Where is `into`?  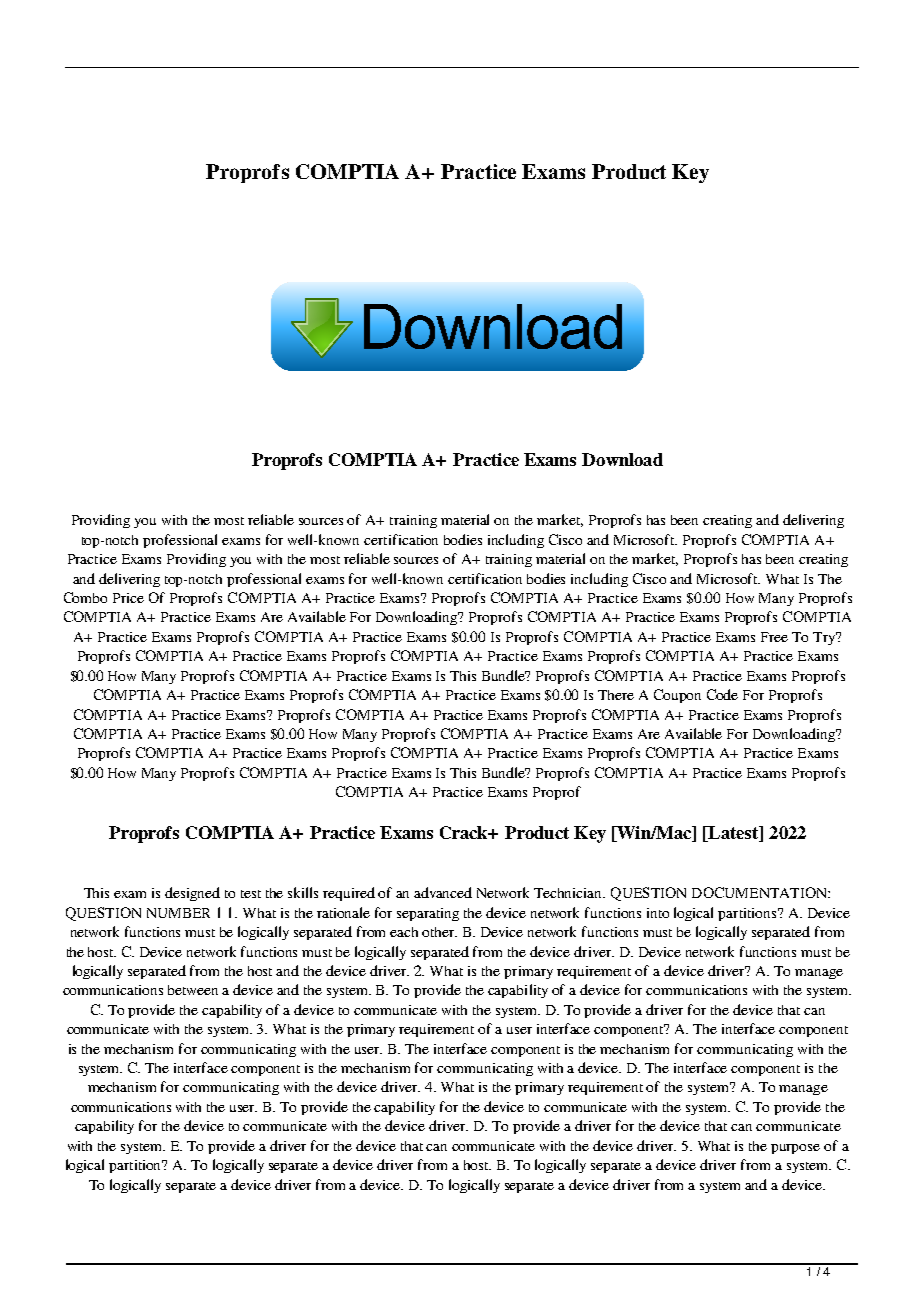
into is located at coordinates (658, 913).
